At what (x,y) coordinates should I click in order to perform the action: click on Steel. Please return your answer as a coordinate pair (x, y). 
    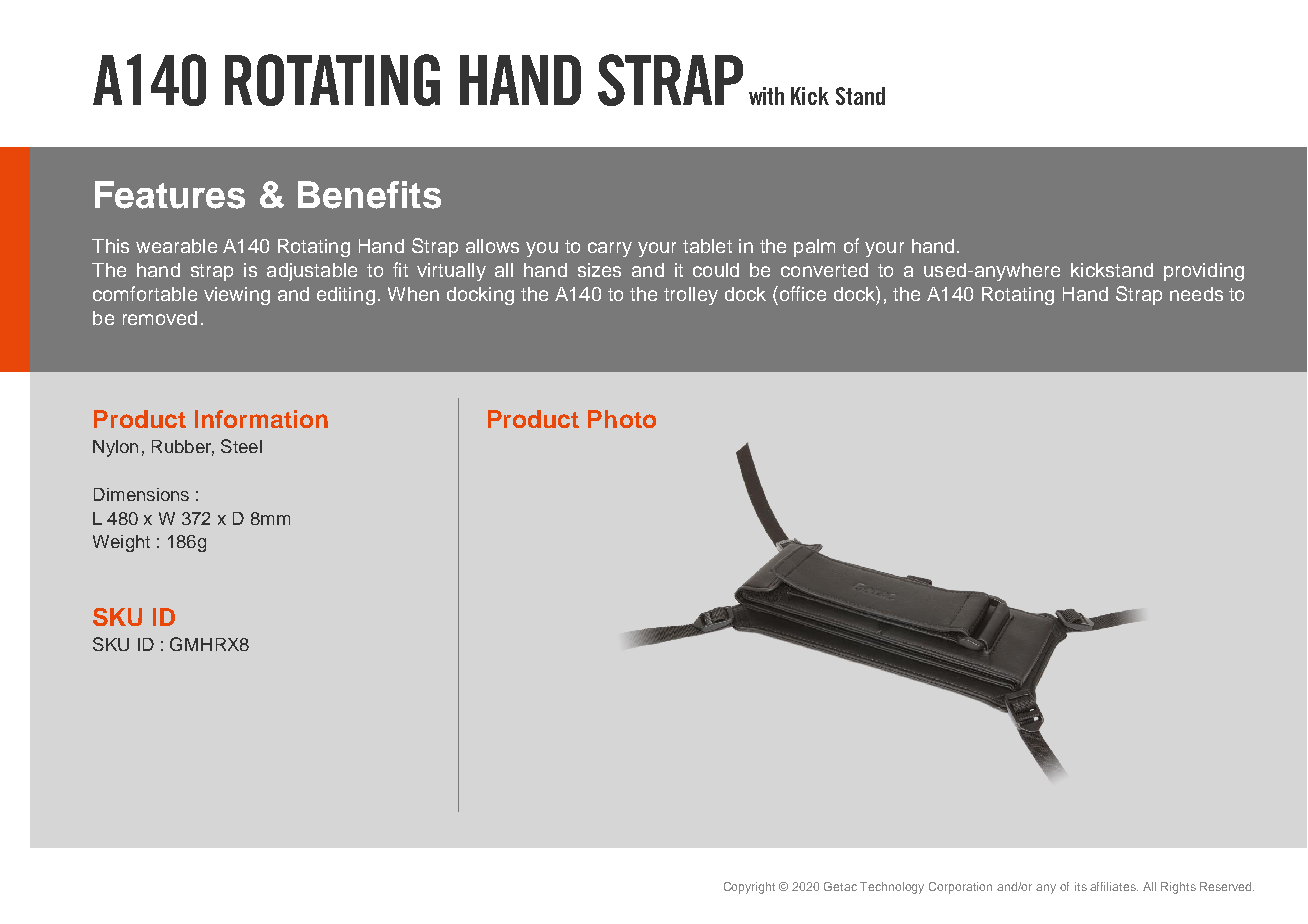
    Looking at the image, I should click on (241, 446).
